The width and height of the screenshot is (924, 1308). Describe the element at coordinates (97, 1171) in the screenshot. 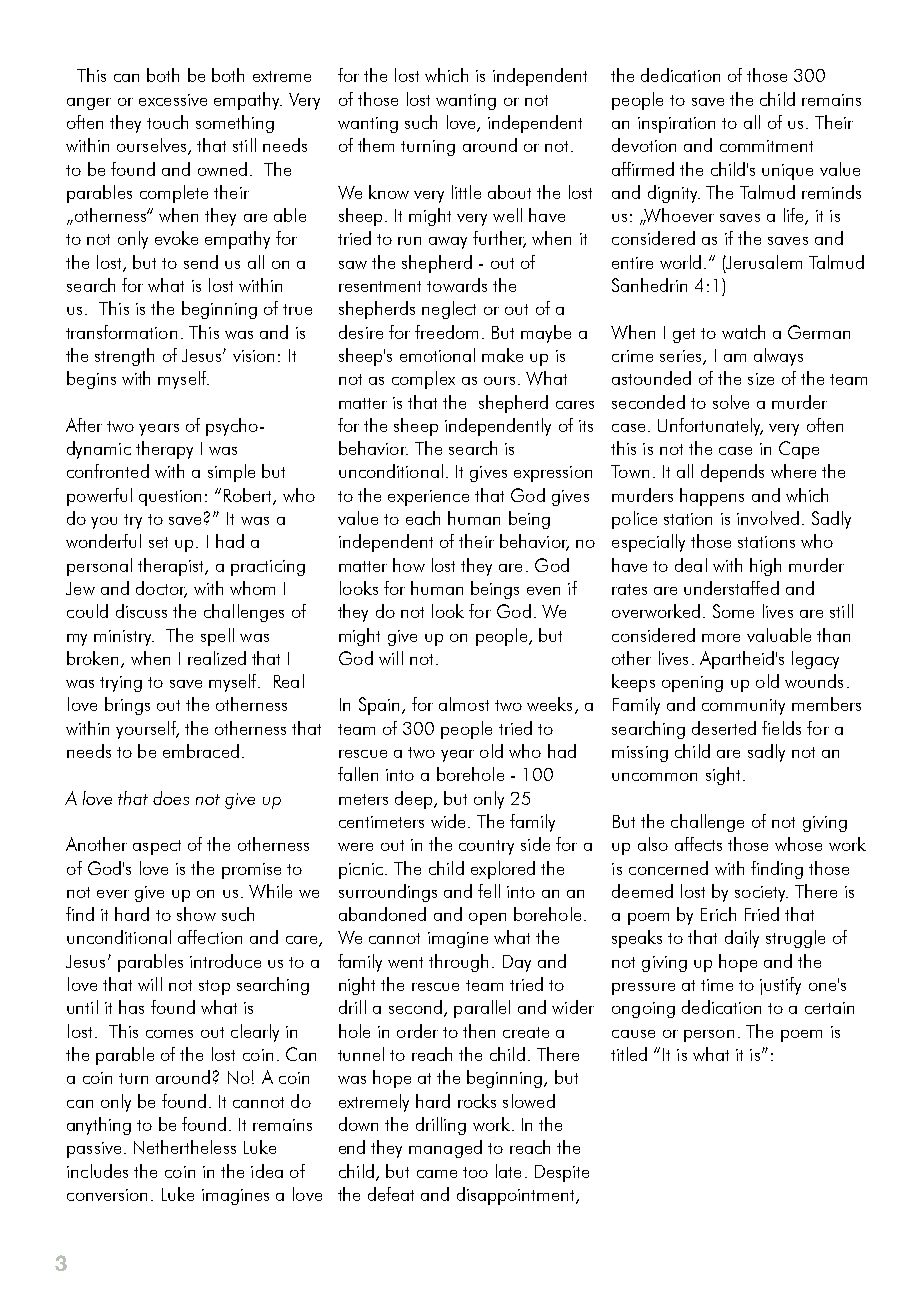

I see `includes` at that location.
